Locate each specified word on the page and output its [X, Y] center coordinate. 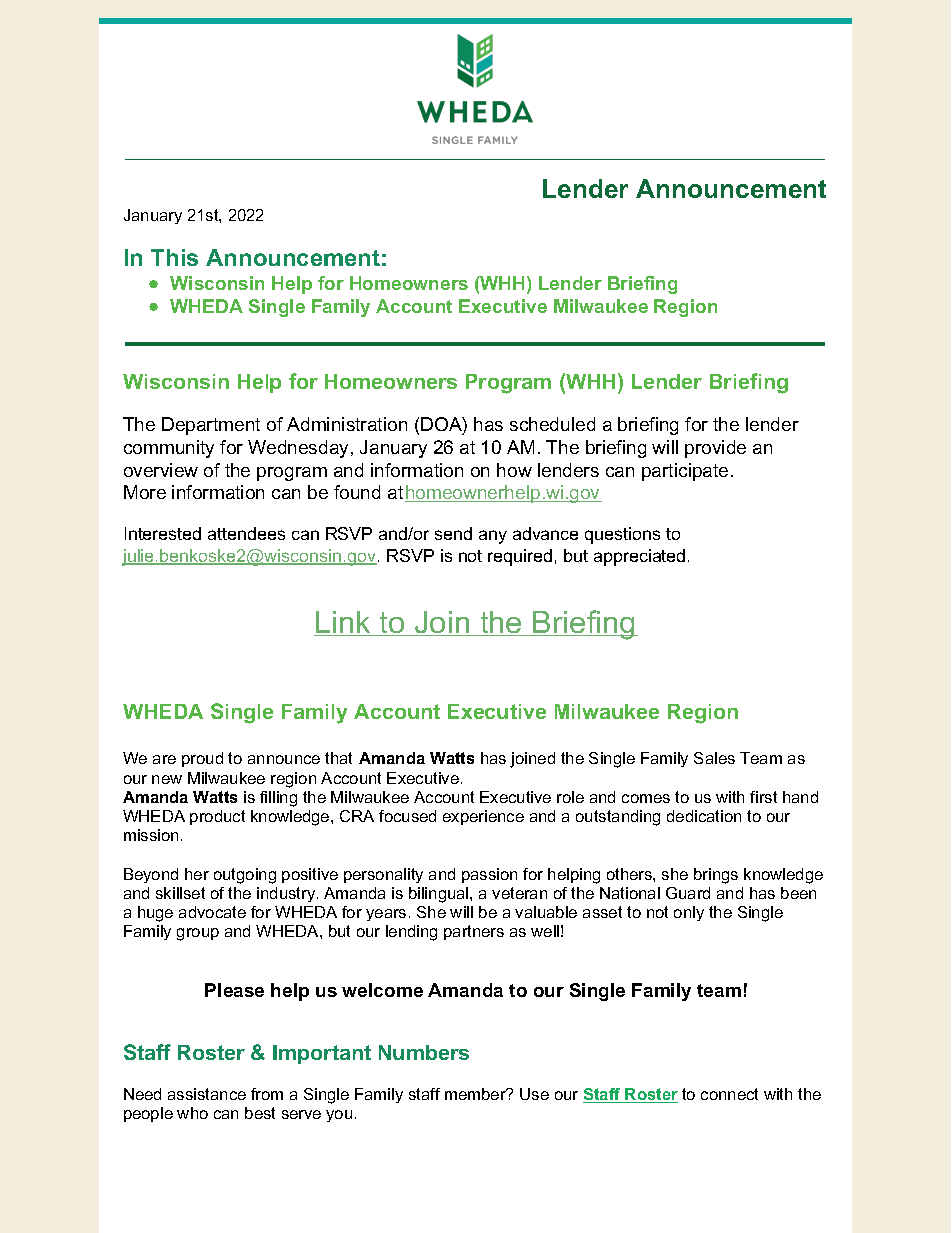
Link [344, 623]
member [477, 1094]
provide [715, 449]
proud [202, 759]
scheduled [552, 424]
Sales [714, 758]
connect [729, 1094]
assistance [207, 1094]
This [174, 257]
